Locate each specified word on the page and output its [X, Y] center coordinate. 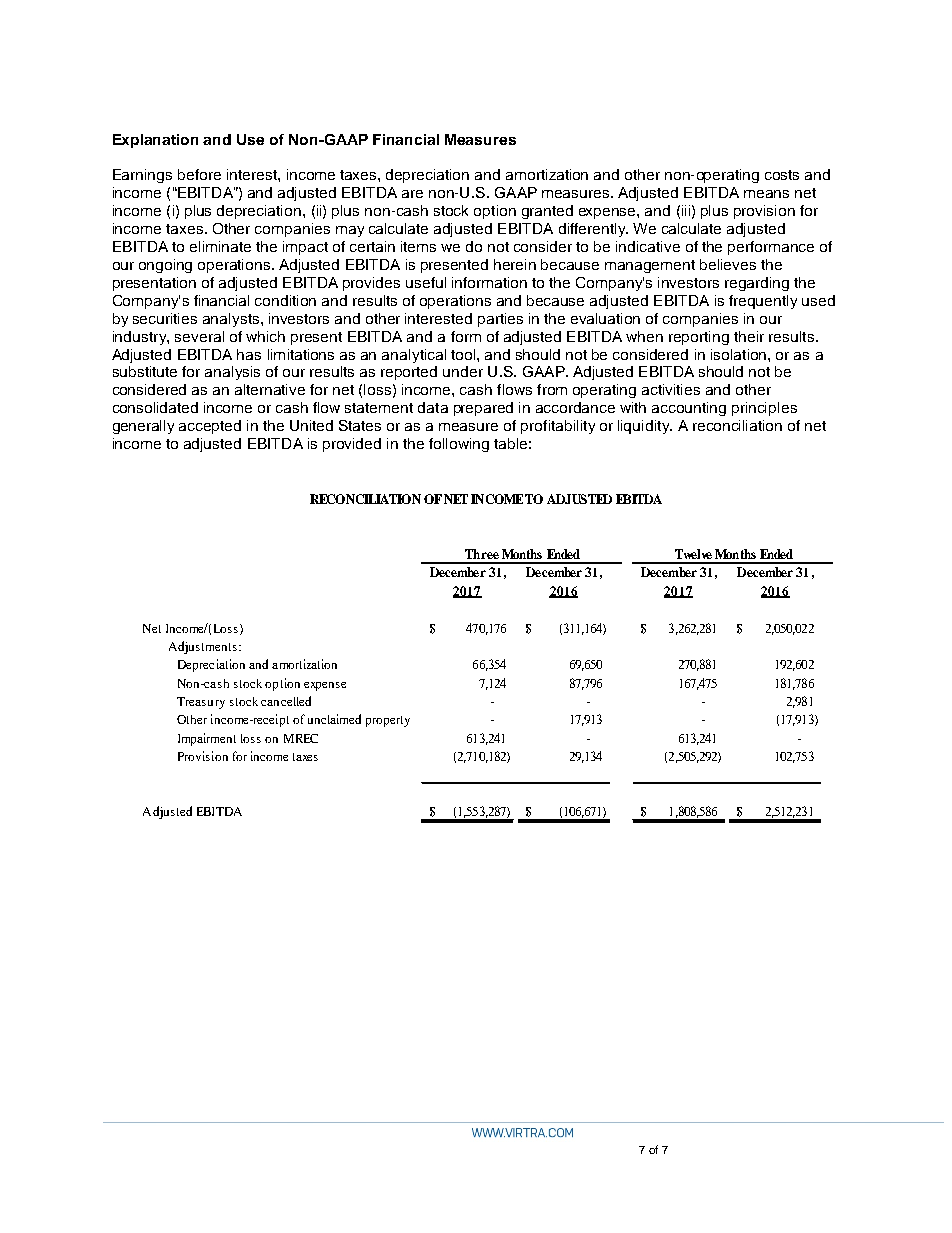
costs [782, 175]
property [388, 721]
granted [547, 212]
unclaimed [334, 719]
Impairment [207, 739]
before [199, 174]
